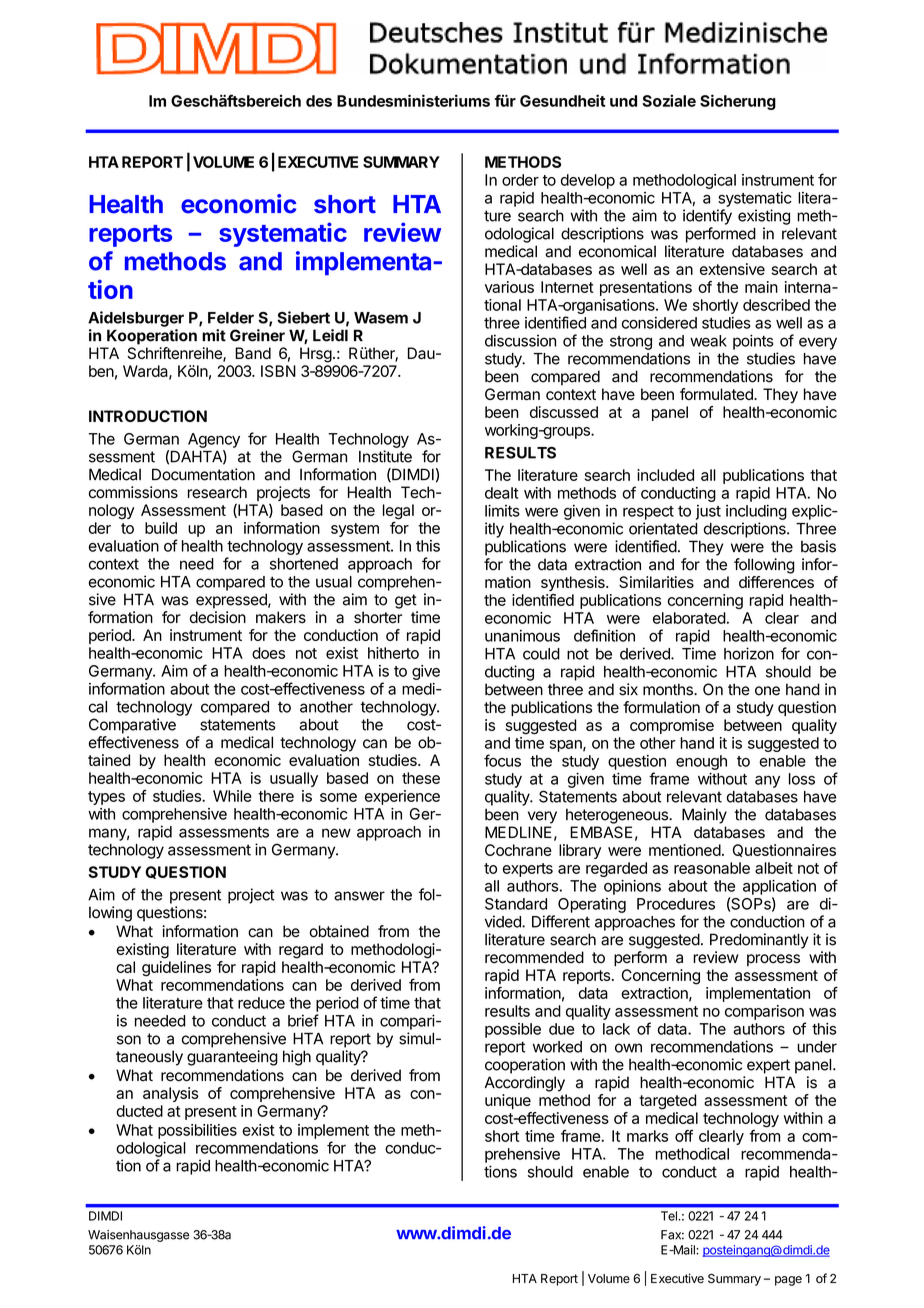 This screenshot has height=1308, width=924. I want to click on identify, so click(707, 217).
